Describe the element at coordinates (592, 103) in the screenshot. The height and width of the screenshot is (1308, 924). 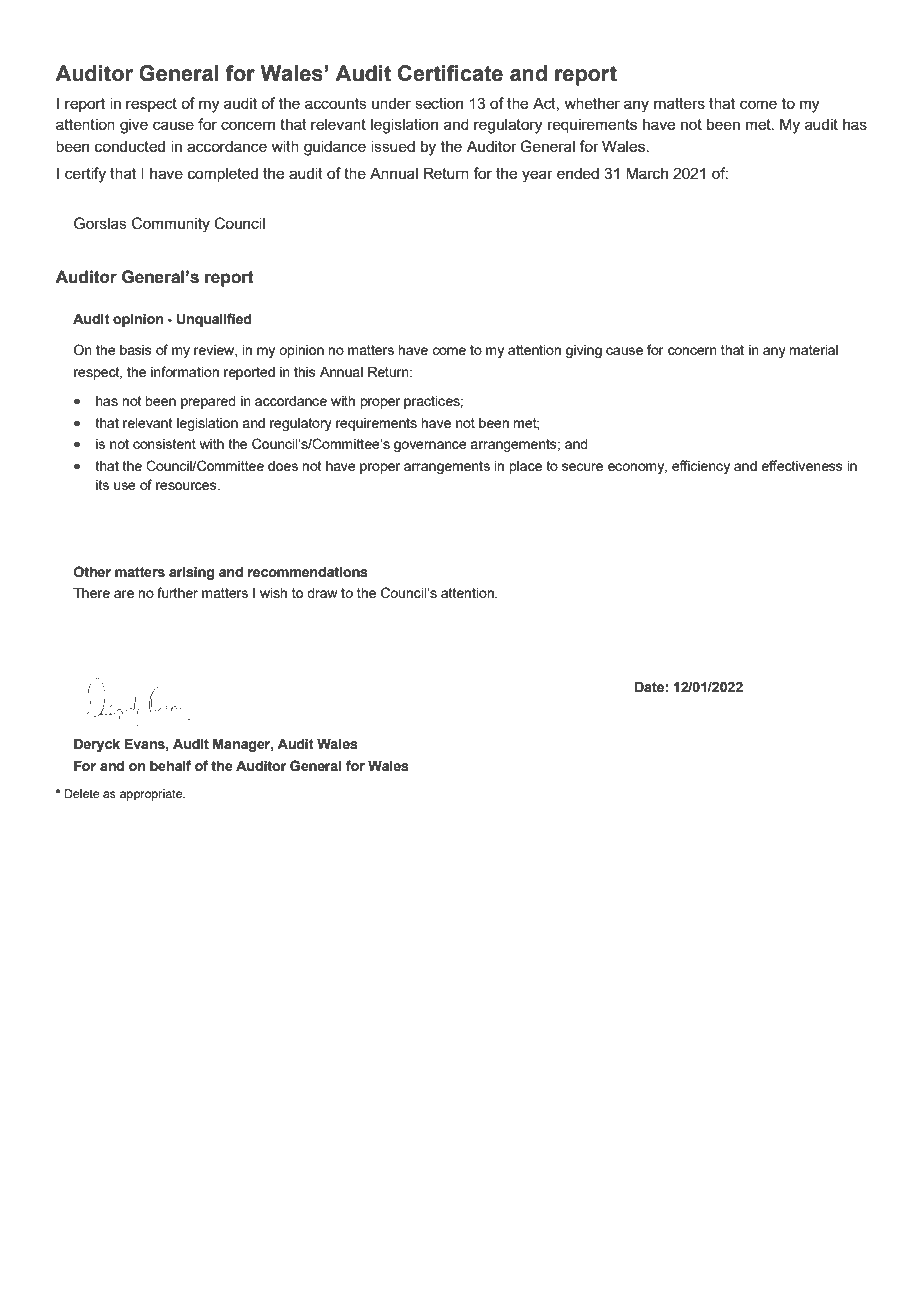
I see `whether` at that location.
